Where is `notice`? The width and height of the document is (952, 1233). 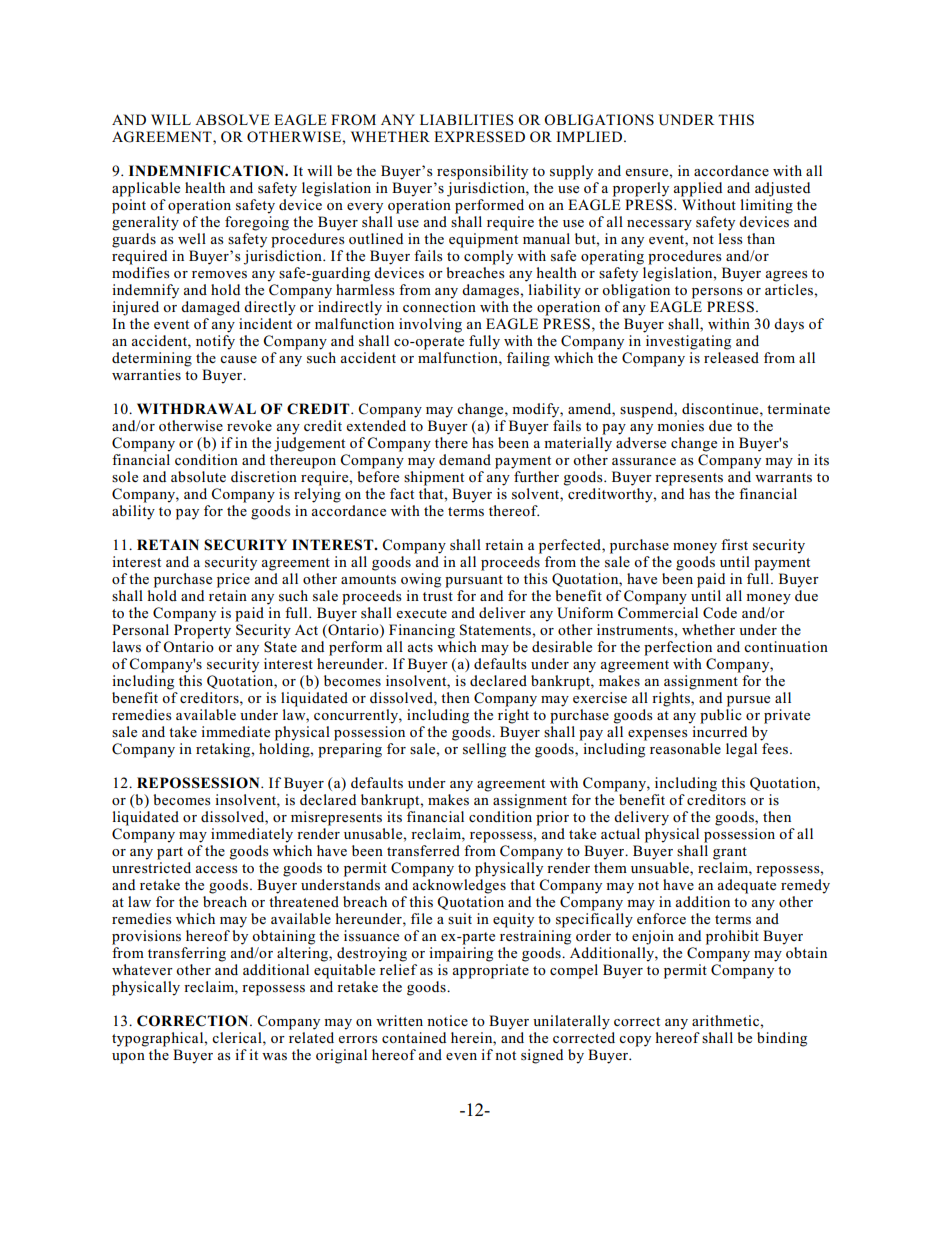 notice is located at coordinates (447, 1020).
